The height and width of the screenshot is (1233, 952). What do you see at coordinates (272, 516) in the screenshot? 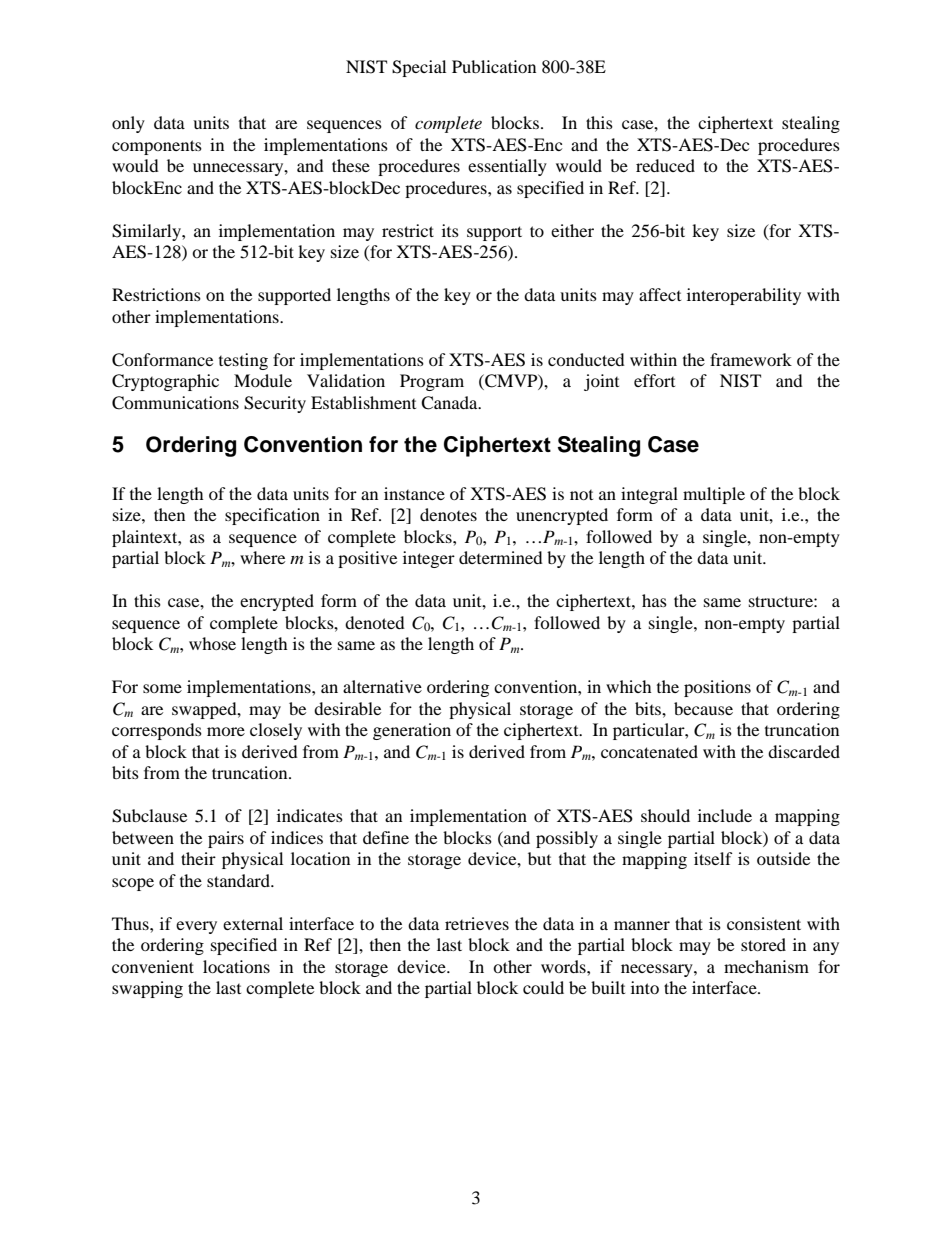
I see `specification` at bounding box center [272, 516].
